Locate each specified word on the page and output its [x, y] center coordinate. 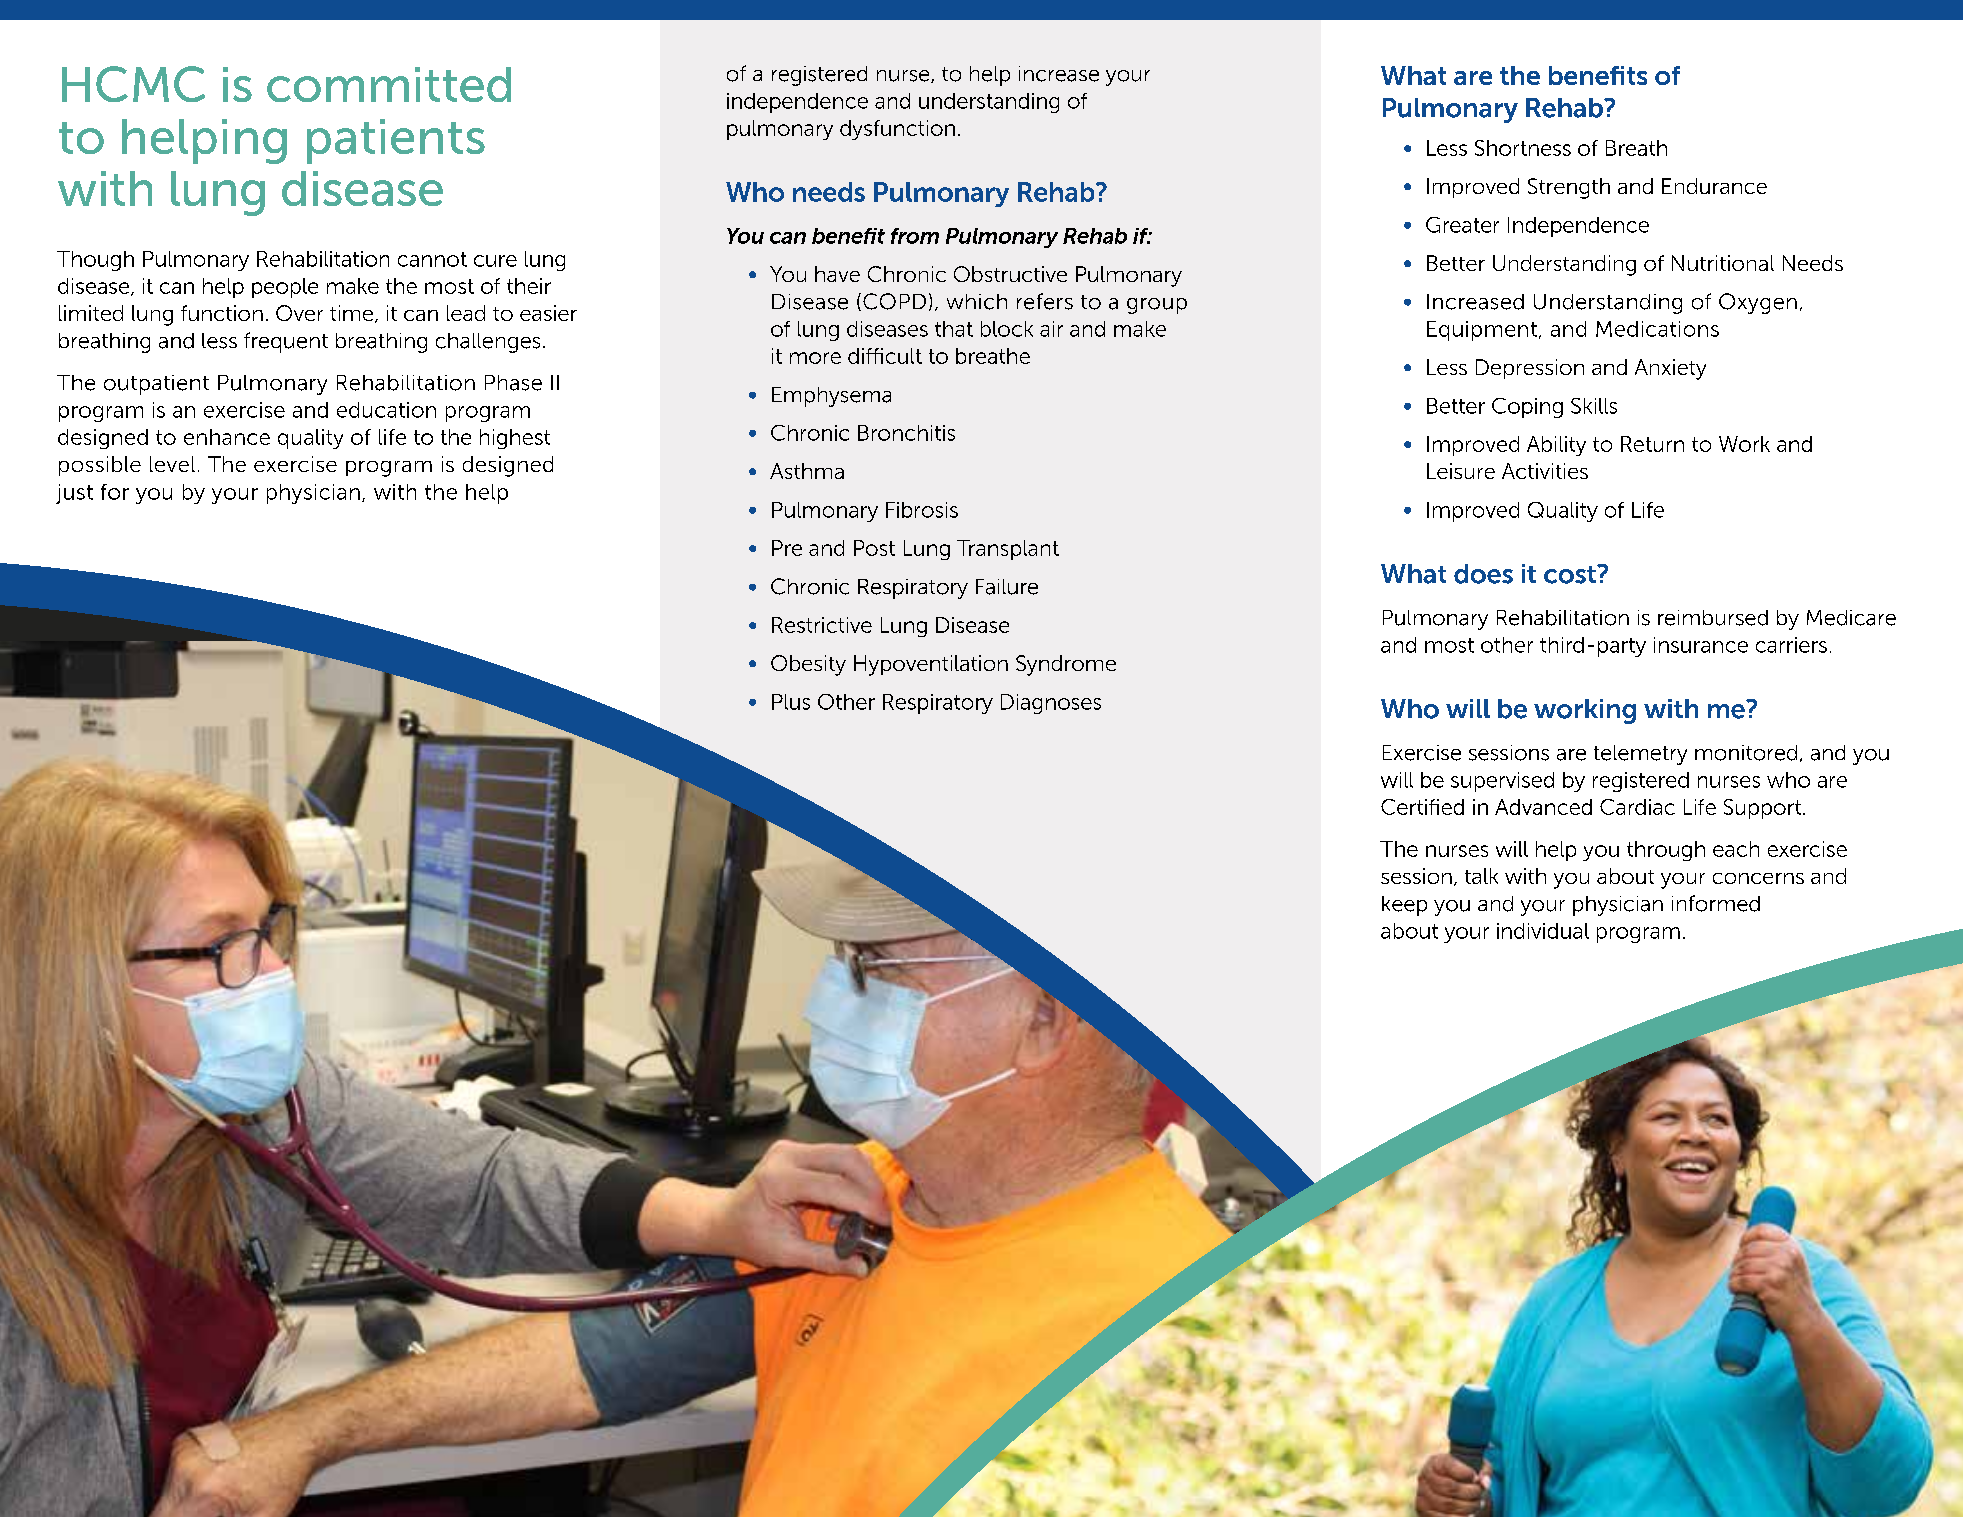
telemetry [1640, 755]
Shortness [1523, 148]
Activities [1545, 471]
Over [299, 313]
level [172, 464]
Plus [791, 702]
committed [389, 84]
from [915, 236]
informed [1716, 903]
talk [1481, 876]
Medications [1657, 329]
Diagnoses [1051, 704]
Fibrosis [922, 510]
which [977, 302]
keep [1404, 906]
